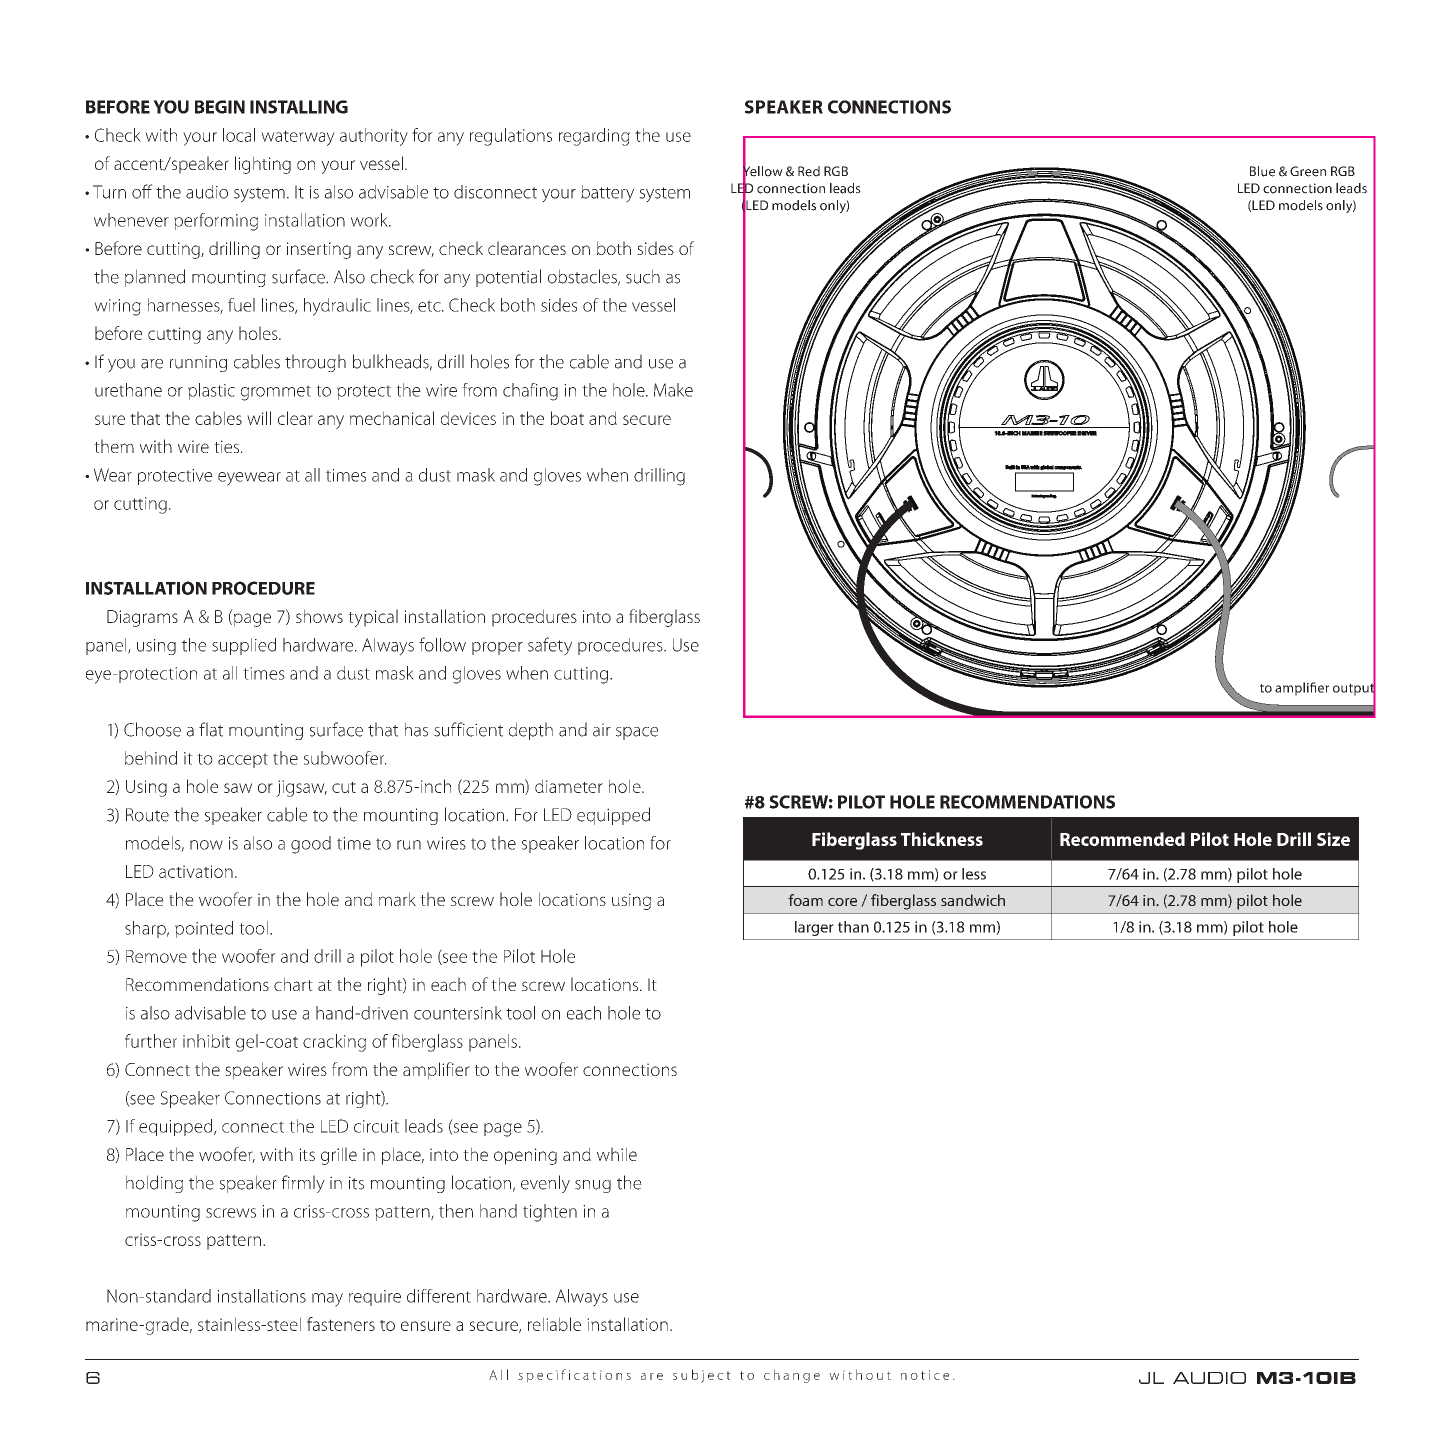 The width and height of the page is (1444, 1444). What do you see at coordinates (206, 1041) in the page?
I see `inhibit` at bounding box center [206, 1041].
